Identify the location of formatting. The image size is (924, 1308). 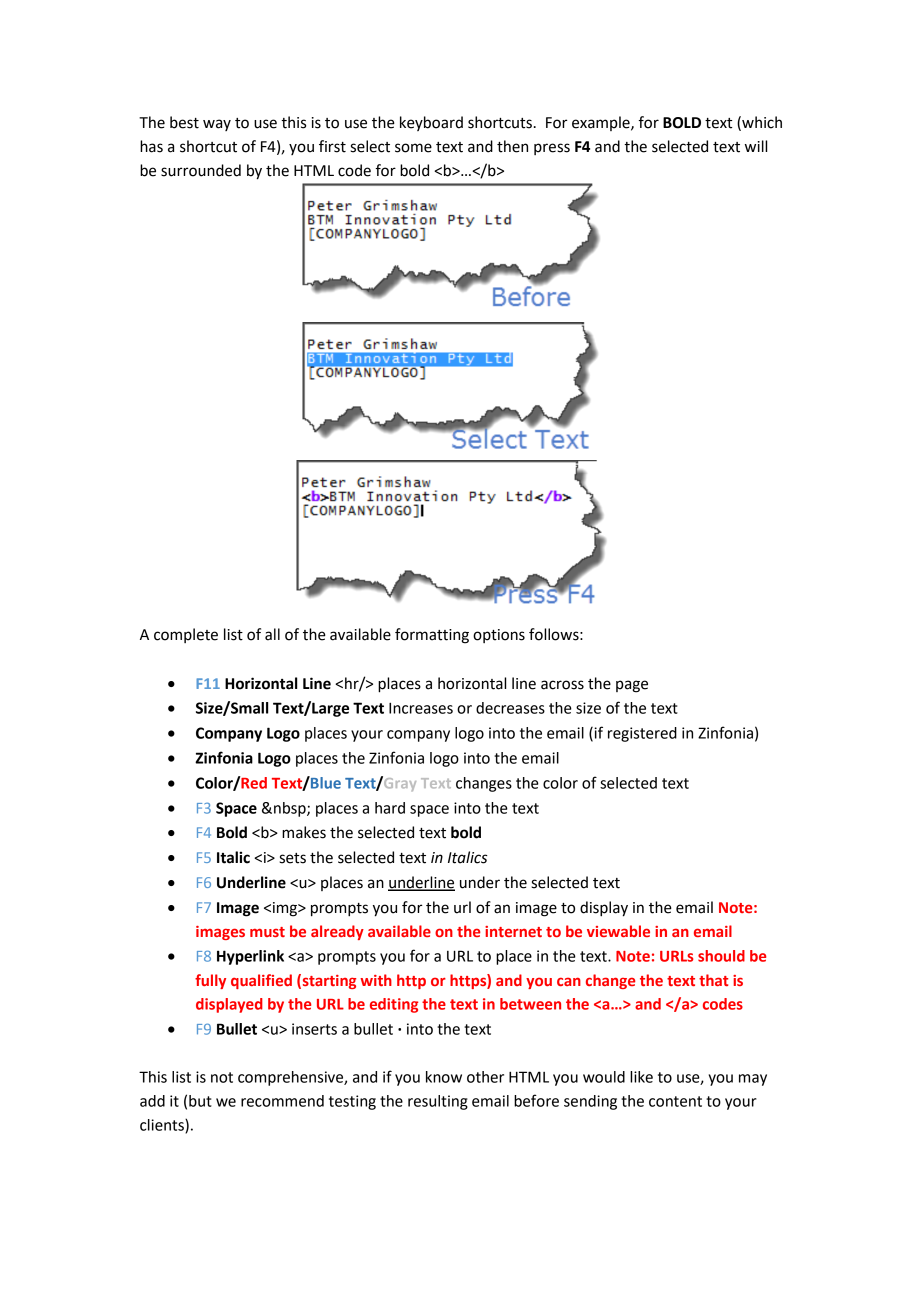
(432, 636).
